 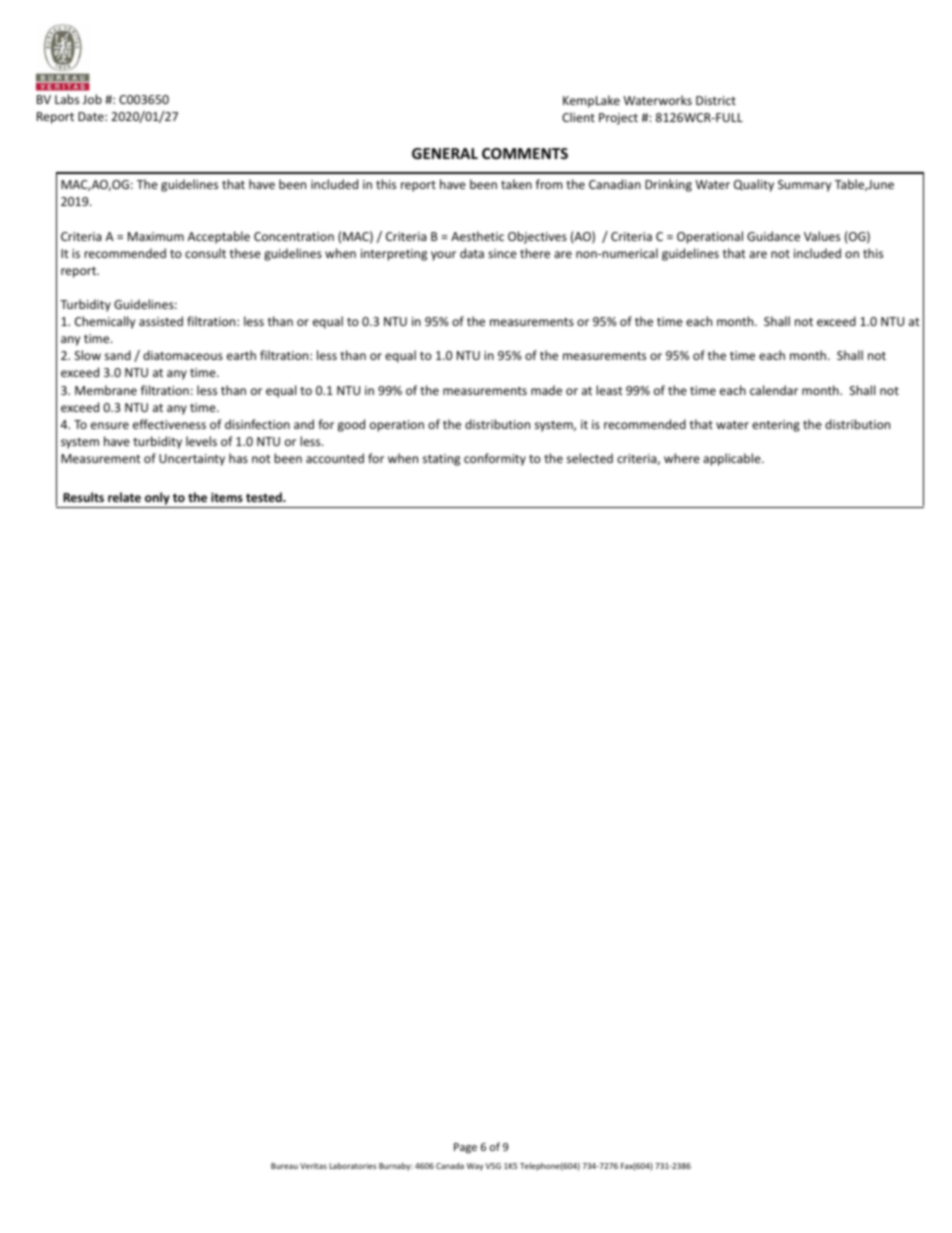 I want to click on stating, so click(x=441, y=460).
